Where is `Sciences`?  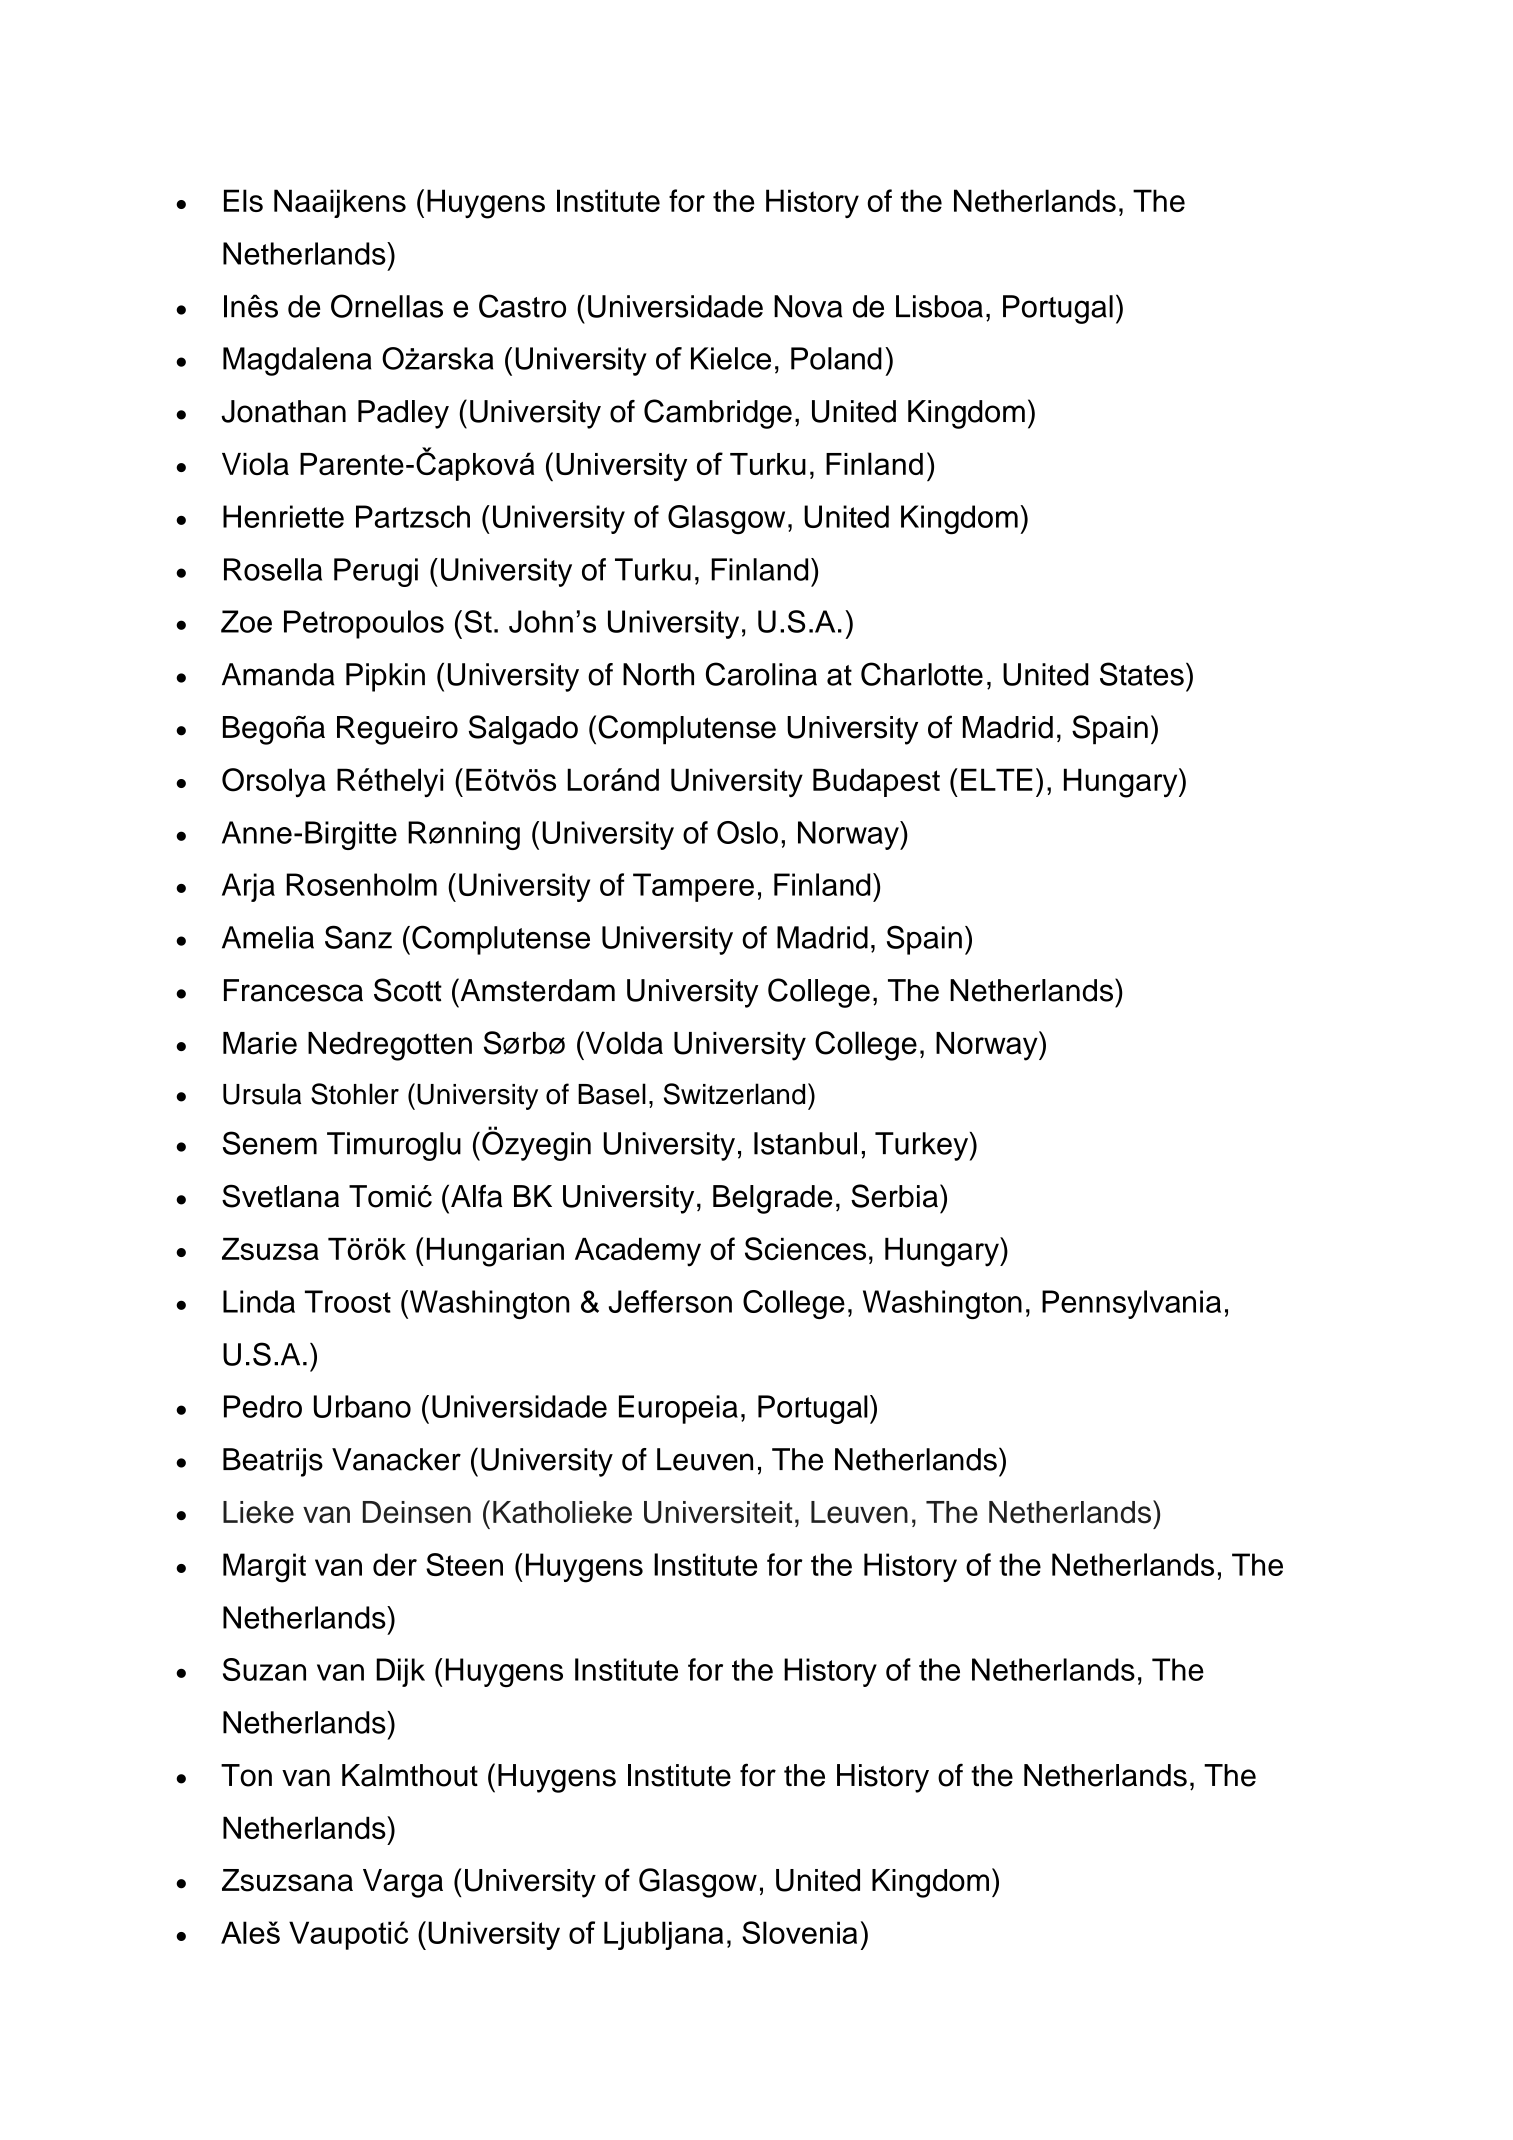
Sciences is located at coordinates (805, 1249).
